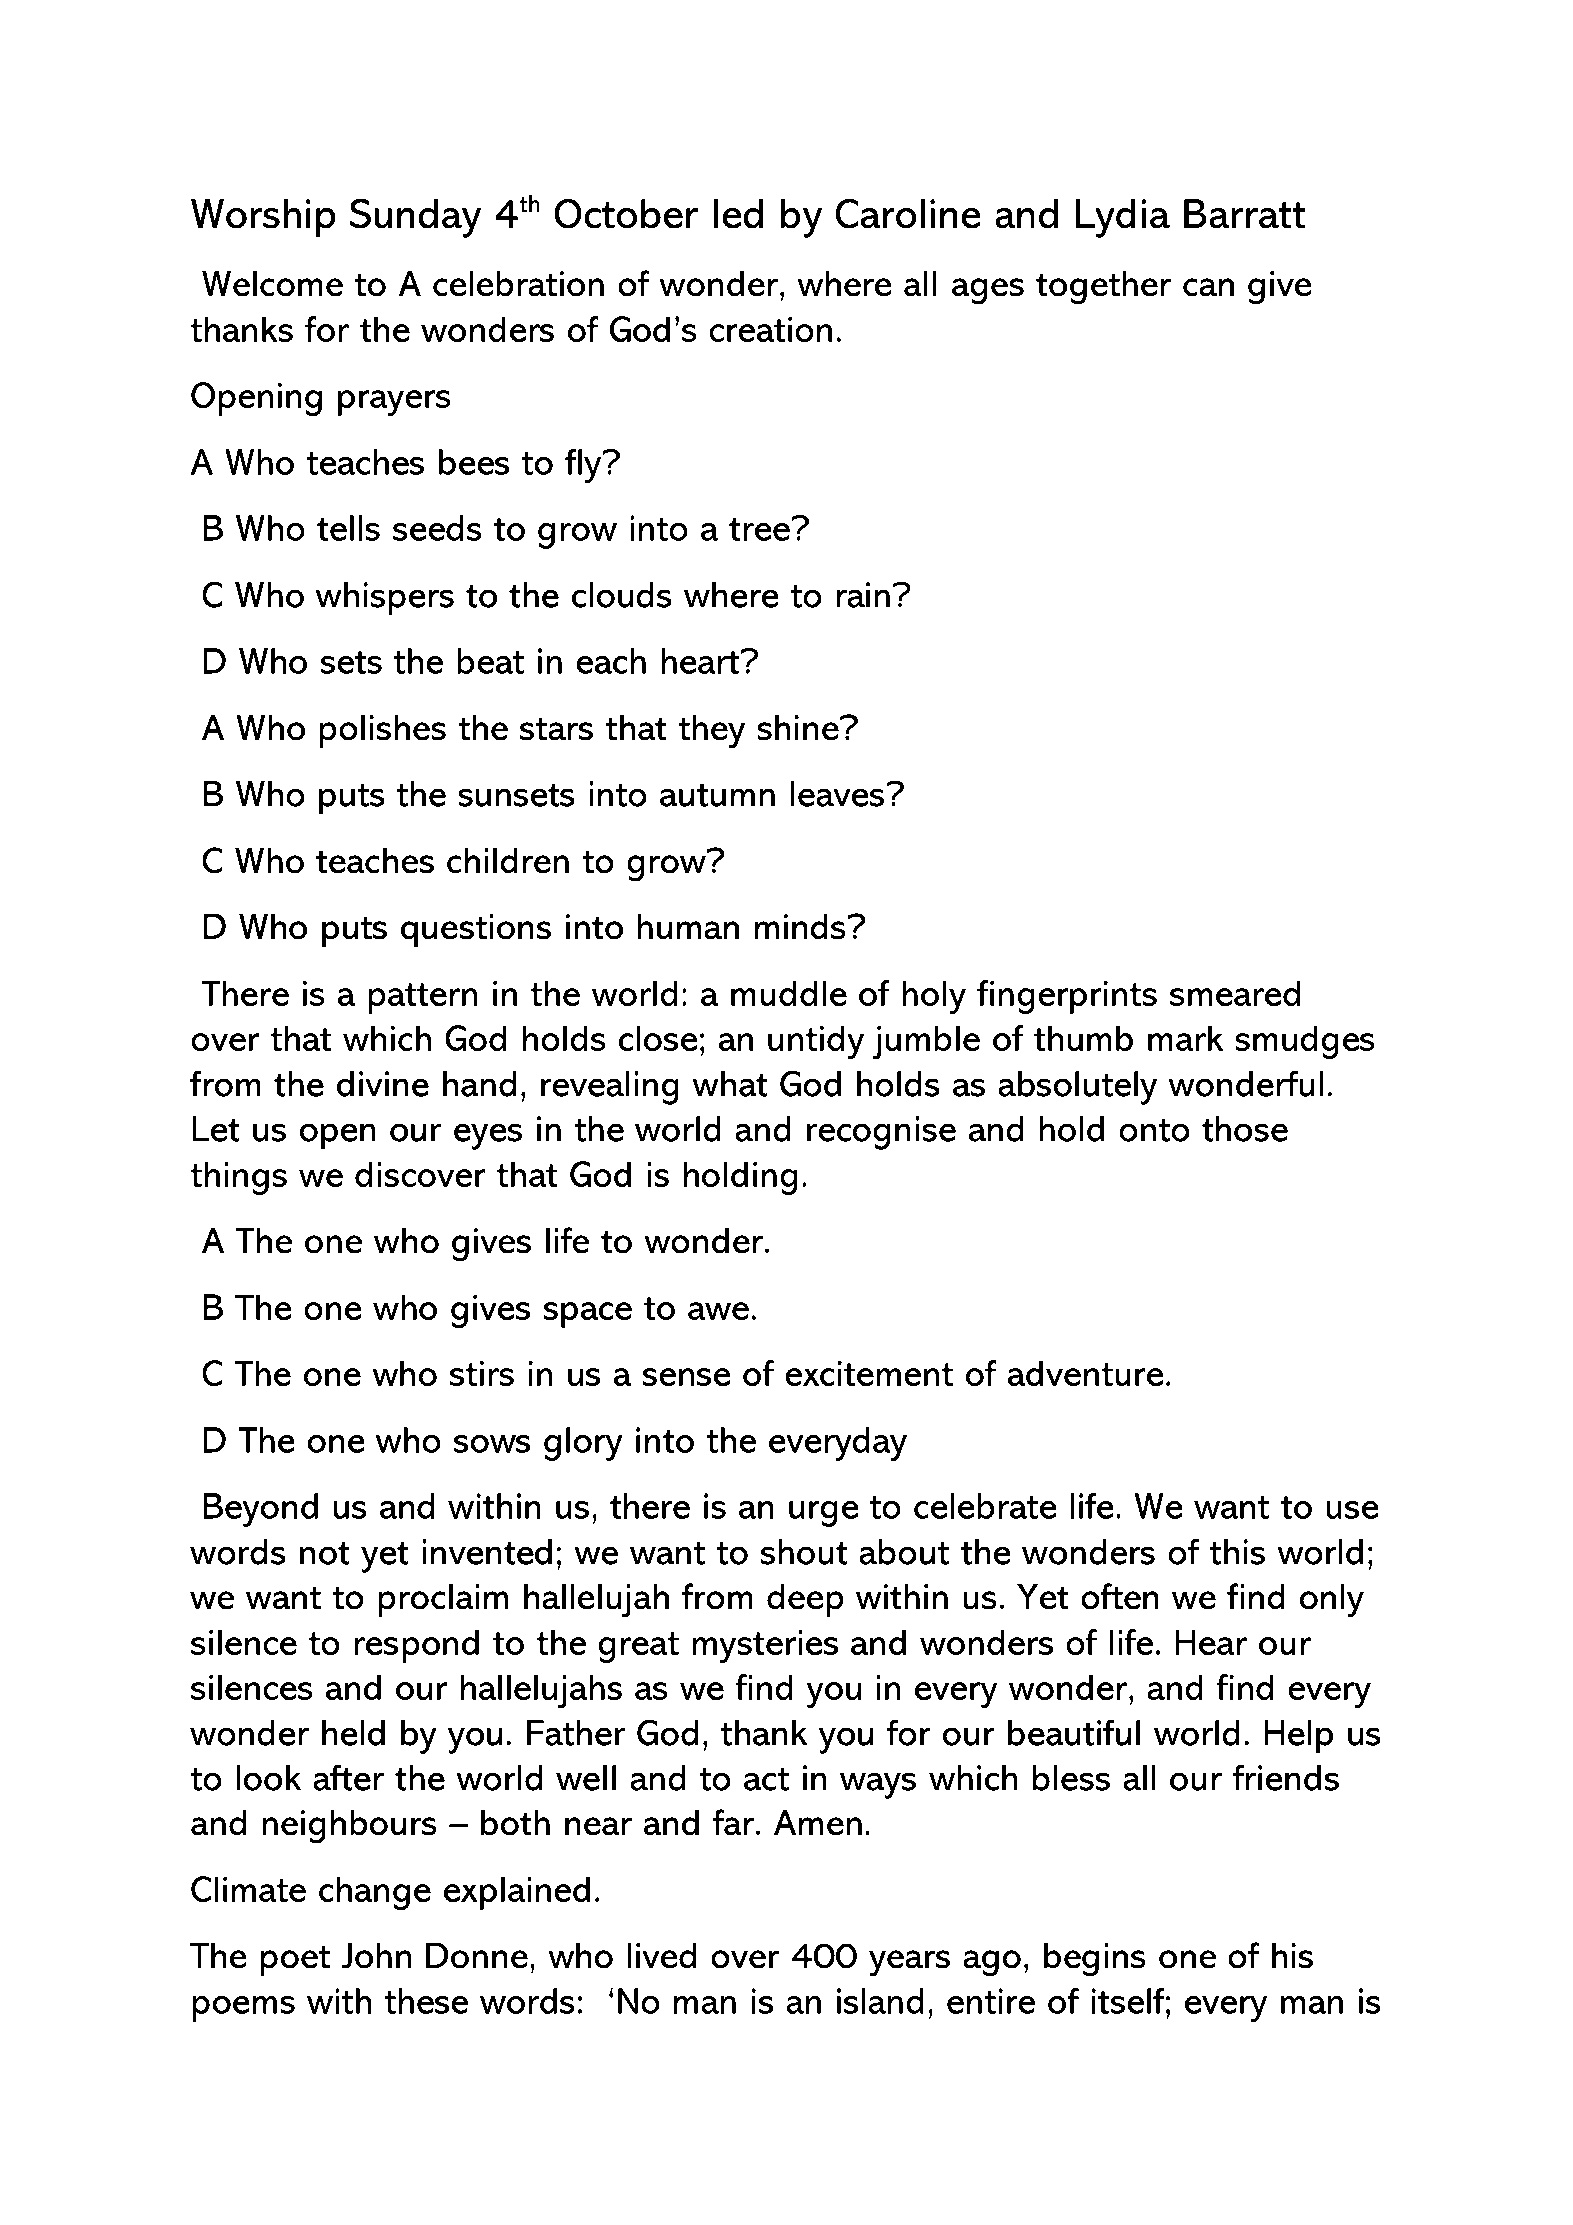  What do you see at coordinates (880, 2001) in the screenshot?
I see `island` at bounding box center [880, 2001].
